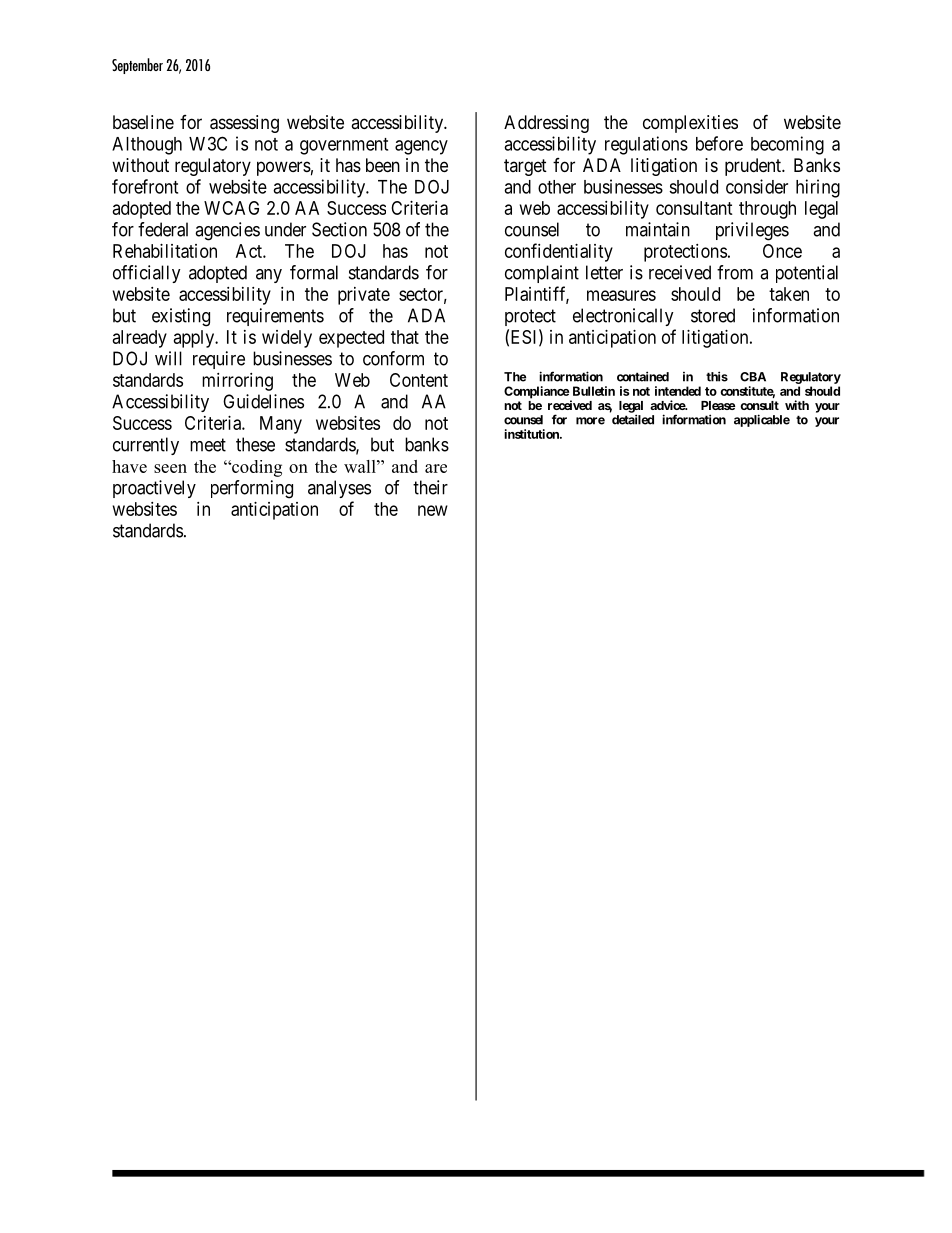  What do you see at coordinates (719, 143) in the image?
I see `before` at bounding box center [719, 143].
